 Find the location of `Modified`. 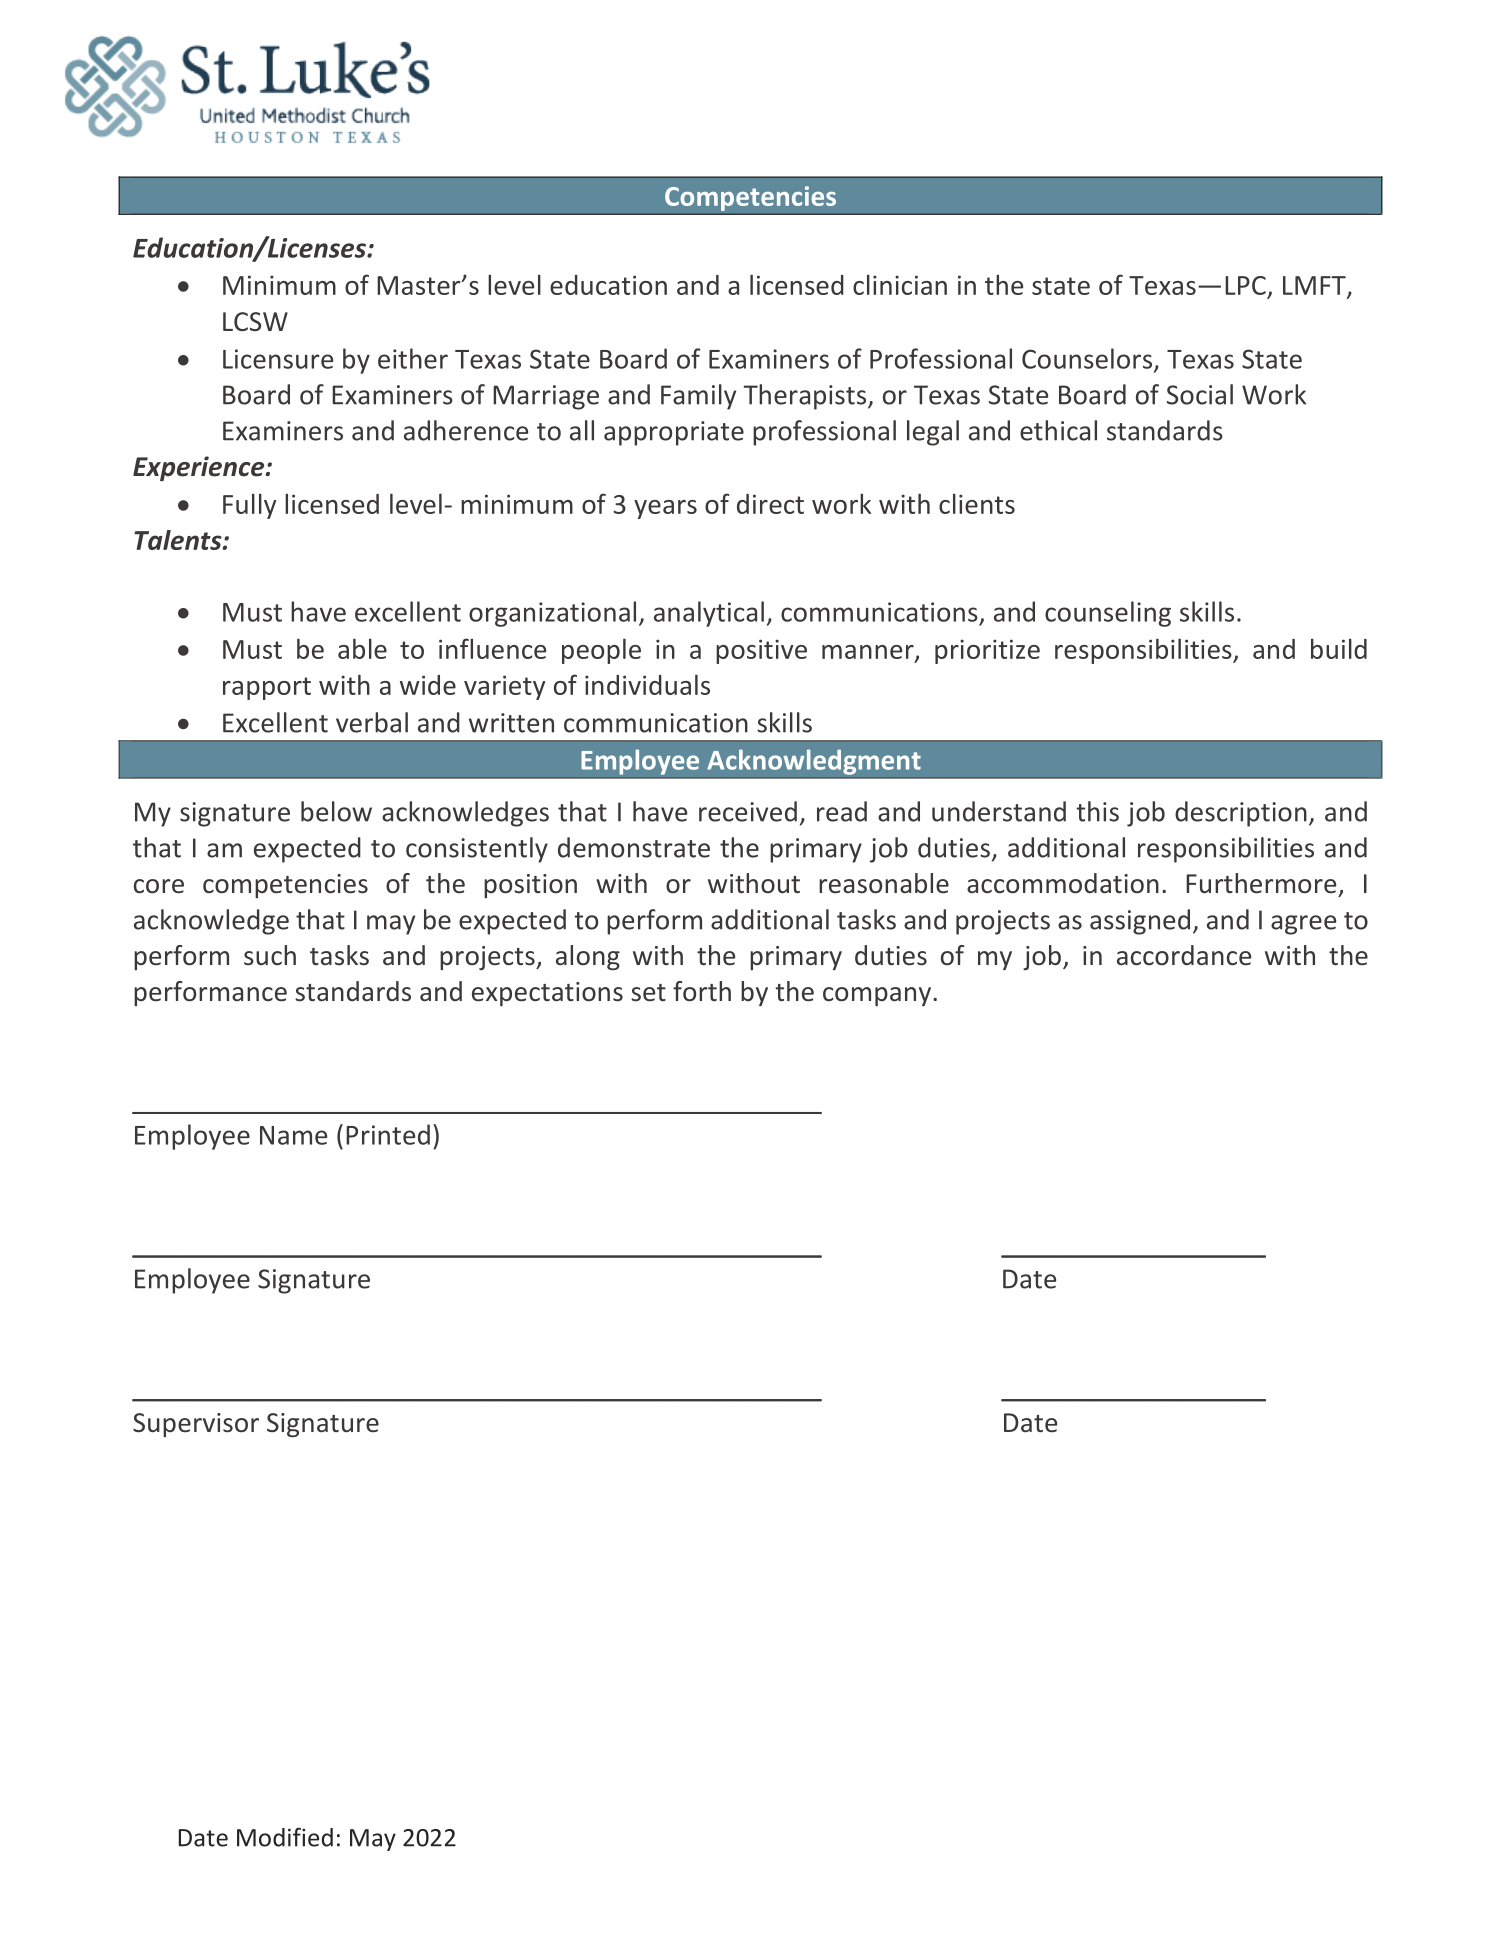

Modified is located at coordinates (285, 1837).
